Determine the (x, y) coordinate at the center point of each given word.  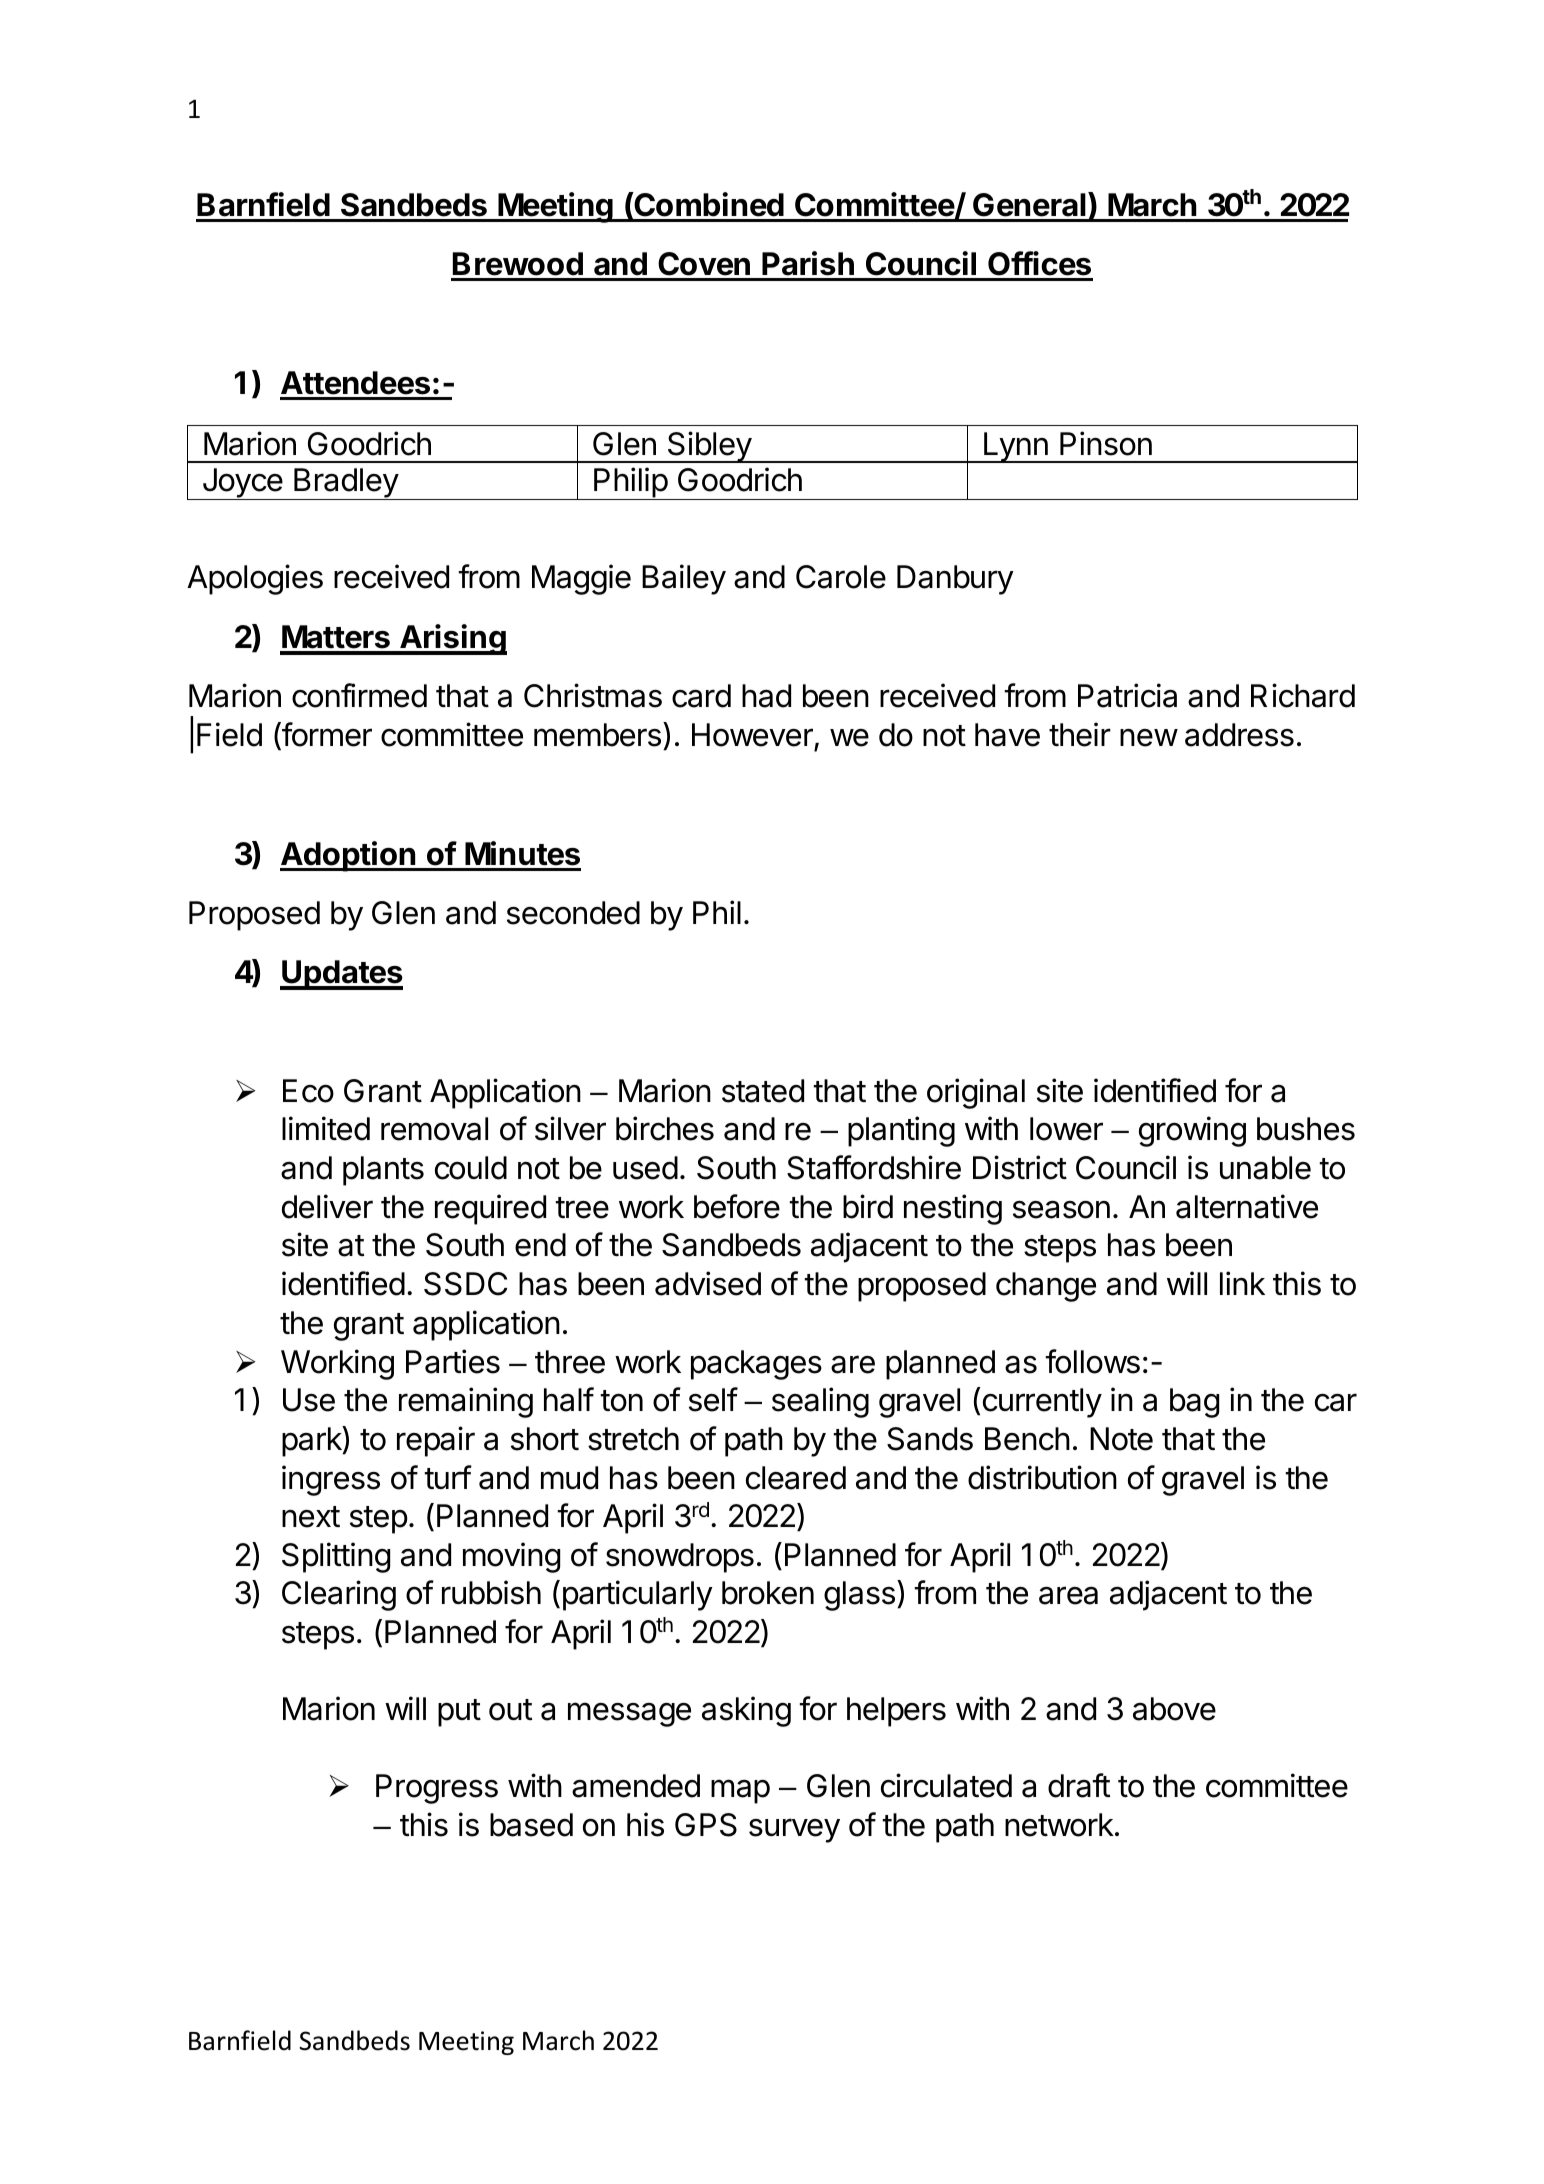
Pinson (1106, 443)
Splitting (336, 1557)
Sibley (709, 447)
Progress (437, 1789)
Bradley (346, 484)
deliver (327, 1206)
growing (1192, 1131)
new (1149, 738)
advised (708, 1283)
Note (1121, 1439)
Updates (341, 975)
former (326, 735)
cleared (796, 1478)
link (1242, 1283)
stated (763, 1091)
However (752, 735)
